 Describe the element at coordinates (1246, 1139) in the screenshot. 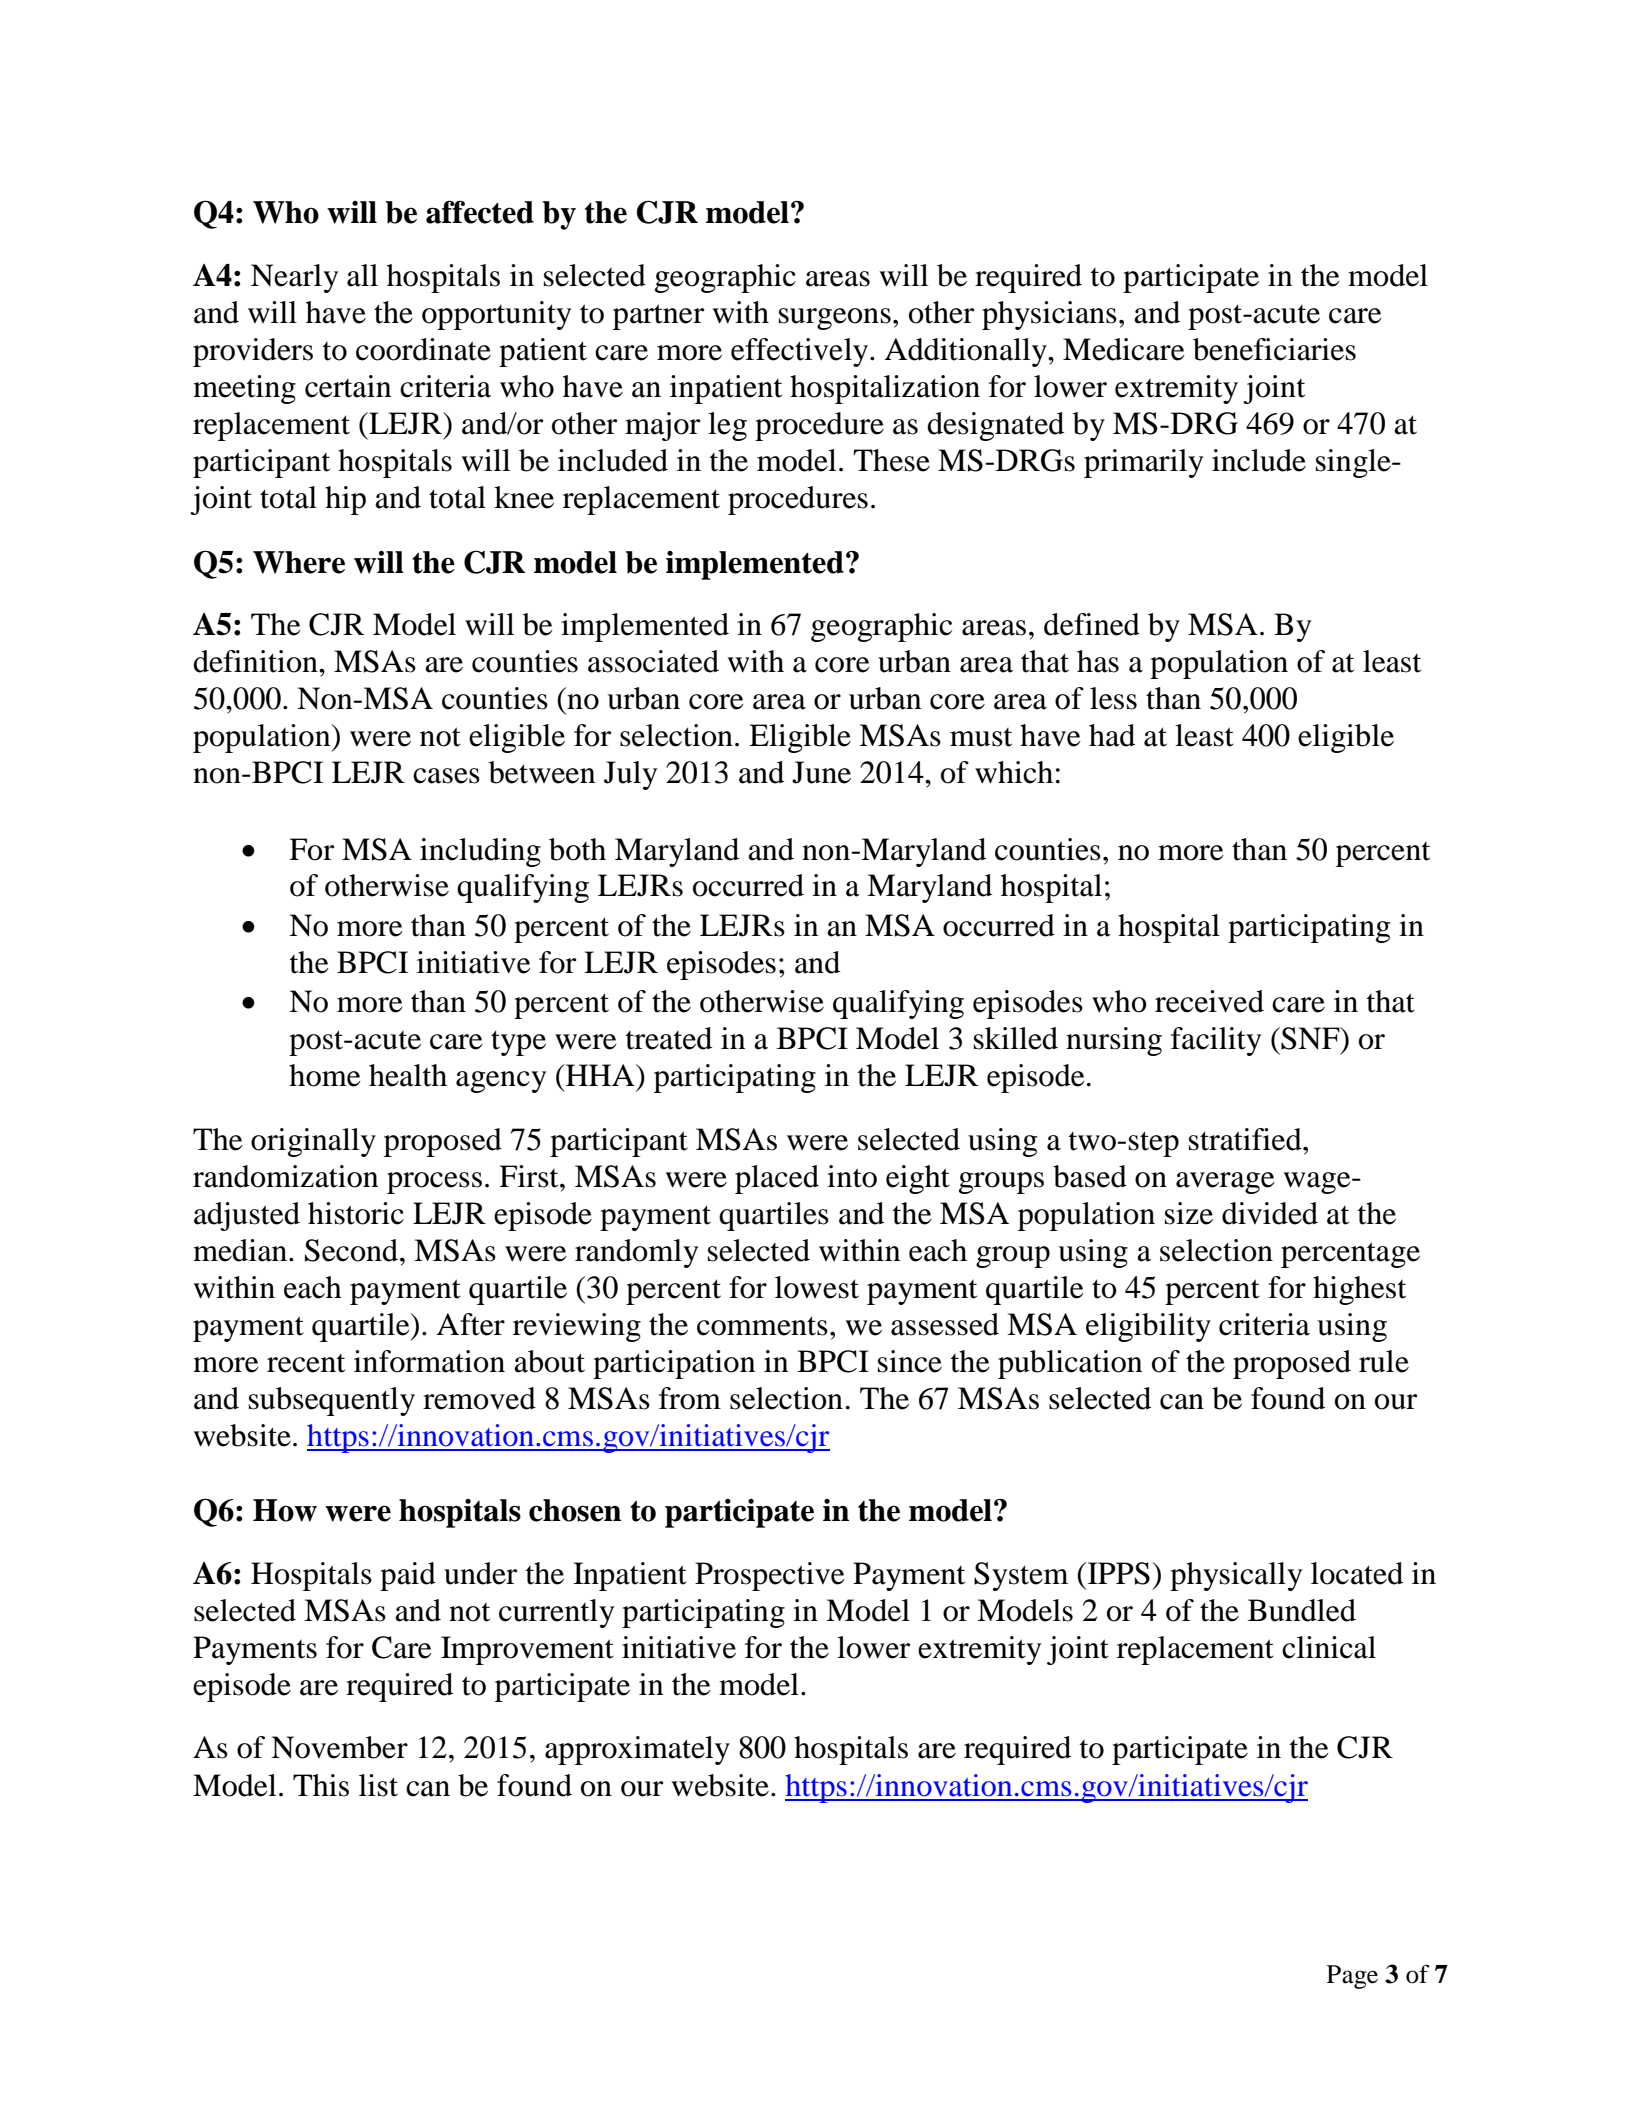

I see `stratified` at that location.
